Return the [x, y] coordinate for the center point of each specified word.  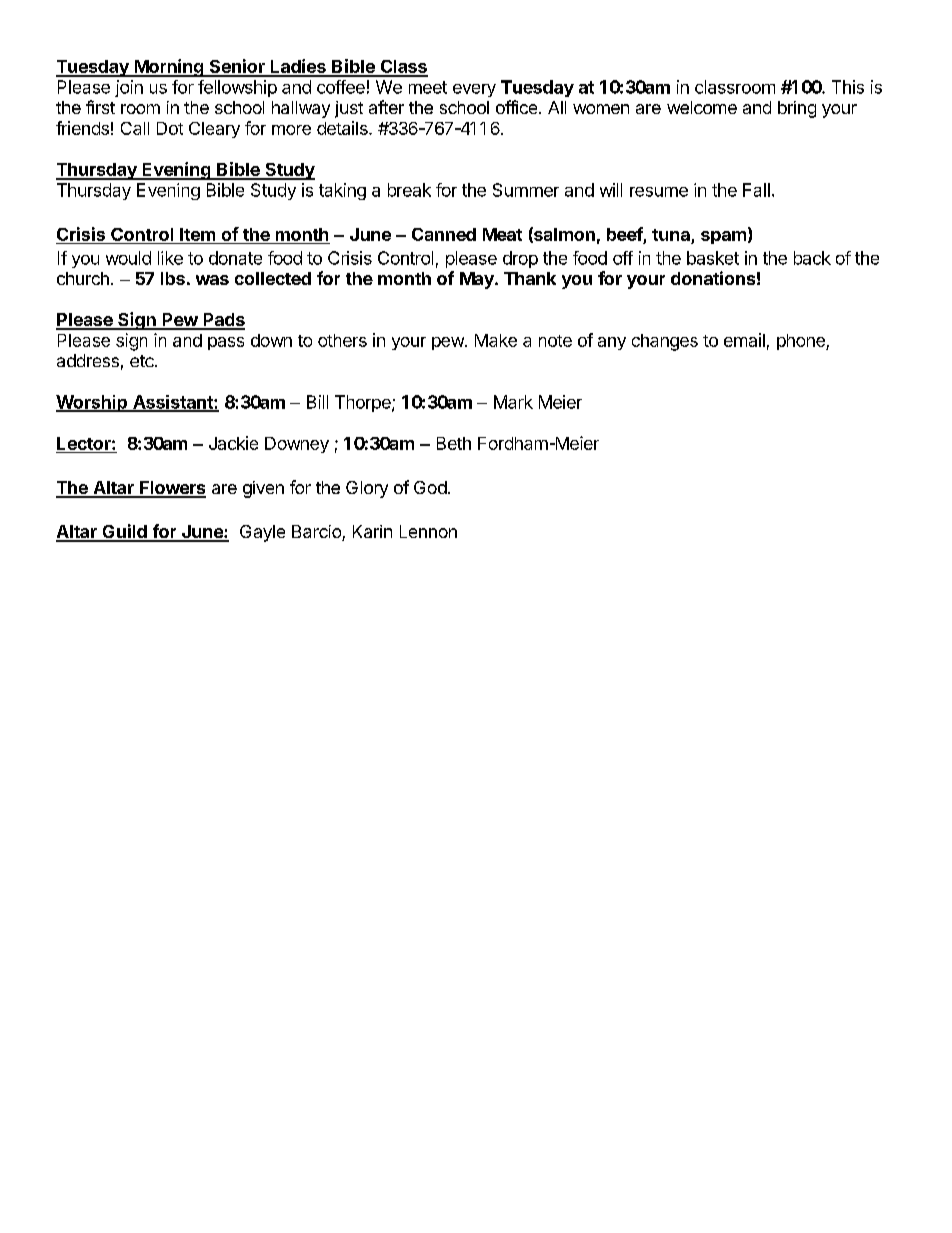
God [430, 487]
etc [143, 361]
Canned [444, 234]
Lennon [428, 531]
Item [197, 234]
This [848, 87]
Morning [168, 68]
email [744, 340]
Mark [513, 402]
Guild [124, 532]
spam [723, 237]
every [474, 90]
